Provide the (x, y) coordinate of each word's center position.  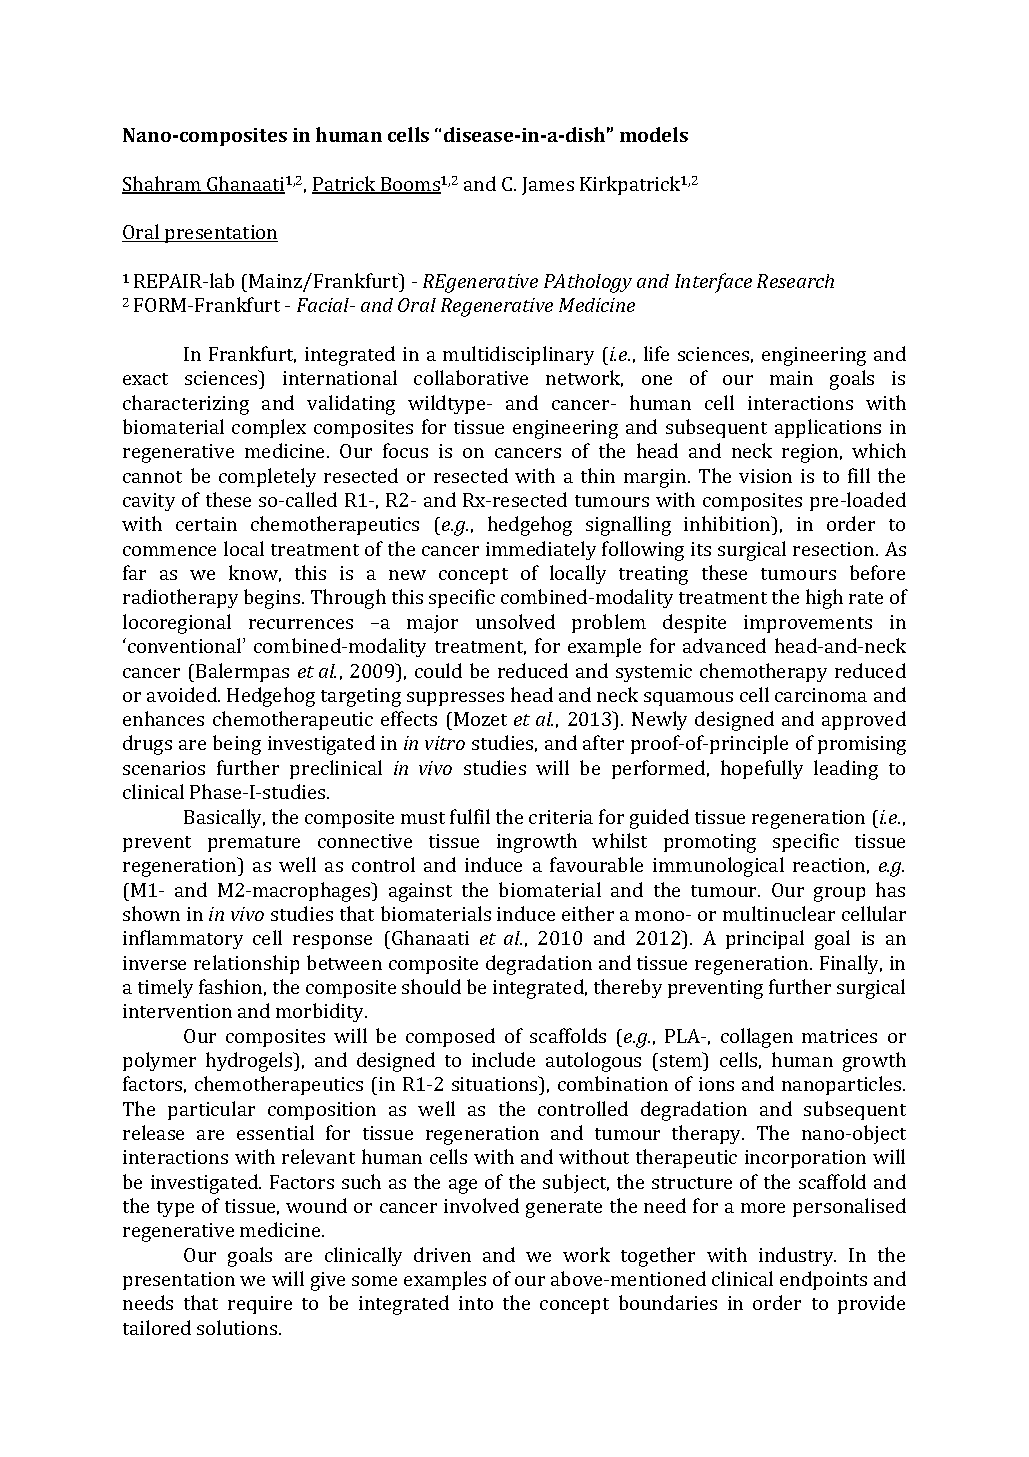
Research (795, 281)
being (237, 745)
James (548, 186)
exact (145, 379)
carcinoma (821, 695)
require (260, 1305)
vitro (445, 743)
